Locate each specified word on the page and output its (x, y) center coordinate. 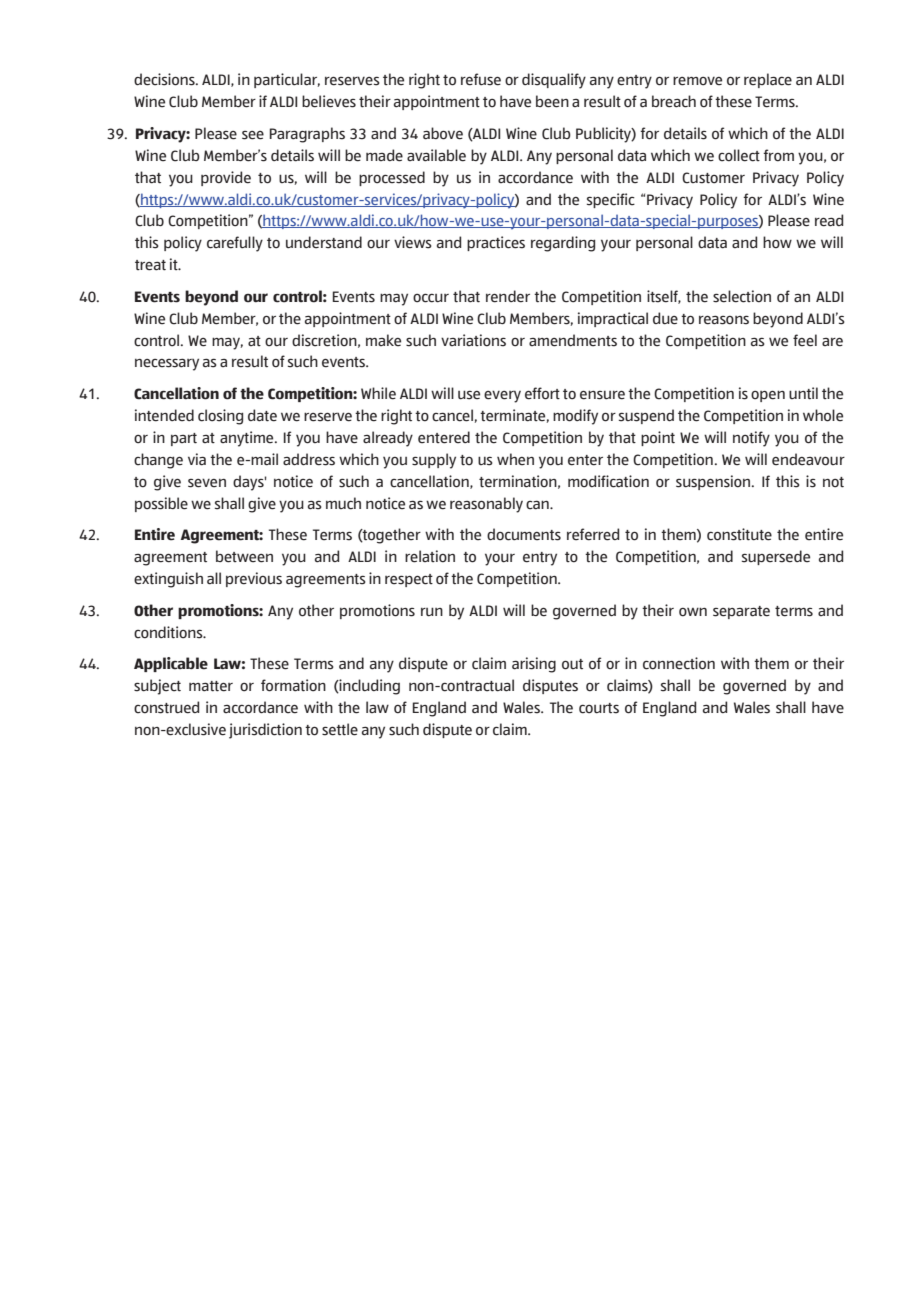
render (508, 296)
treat (150, 265)
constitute (739, 534)
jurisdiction (265, 731)
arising (534, 665)
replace (768, 80)
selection (742, 296)
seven (207, 483)
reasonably (486, 505)
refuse (481, 79)
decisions (165, 79)
